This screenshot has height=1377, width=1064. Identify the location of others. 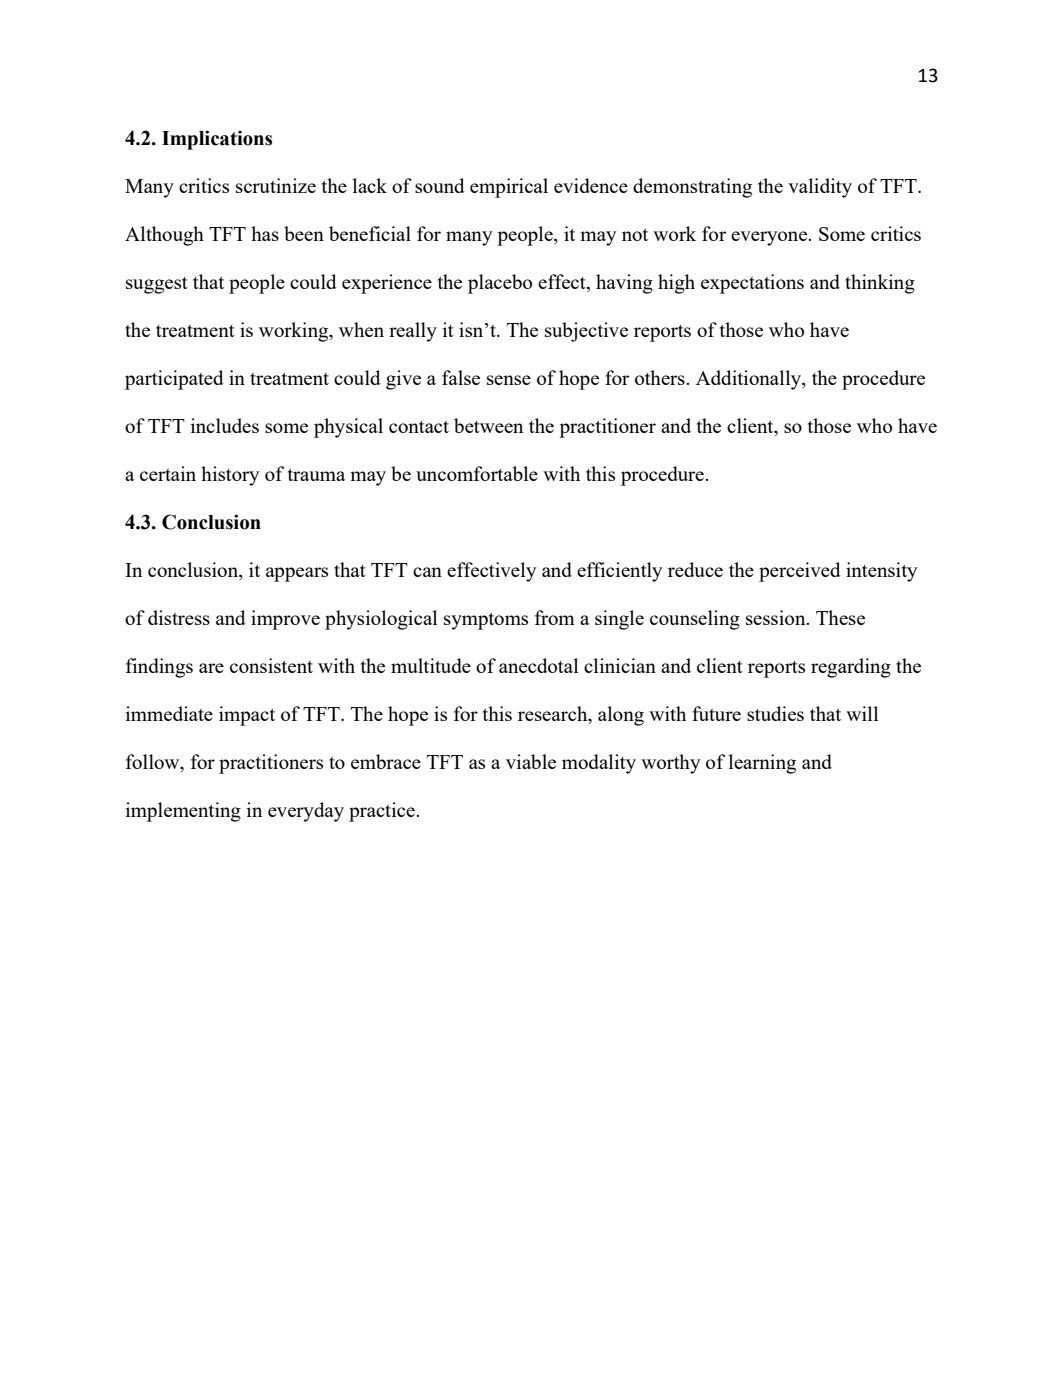
(661, 377).
